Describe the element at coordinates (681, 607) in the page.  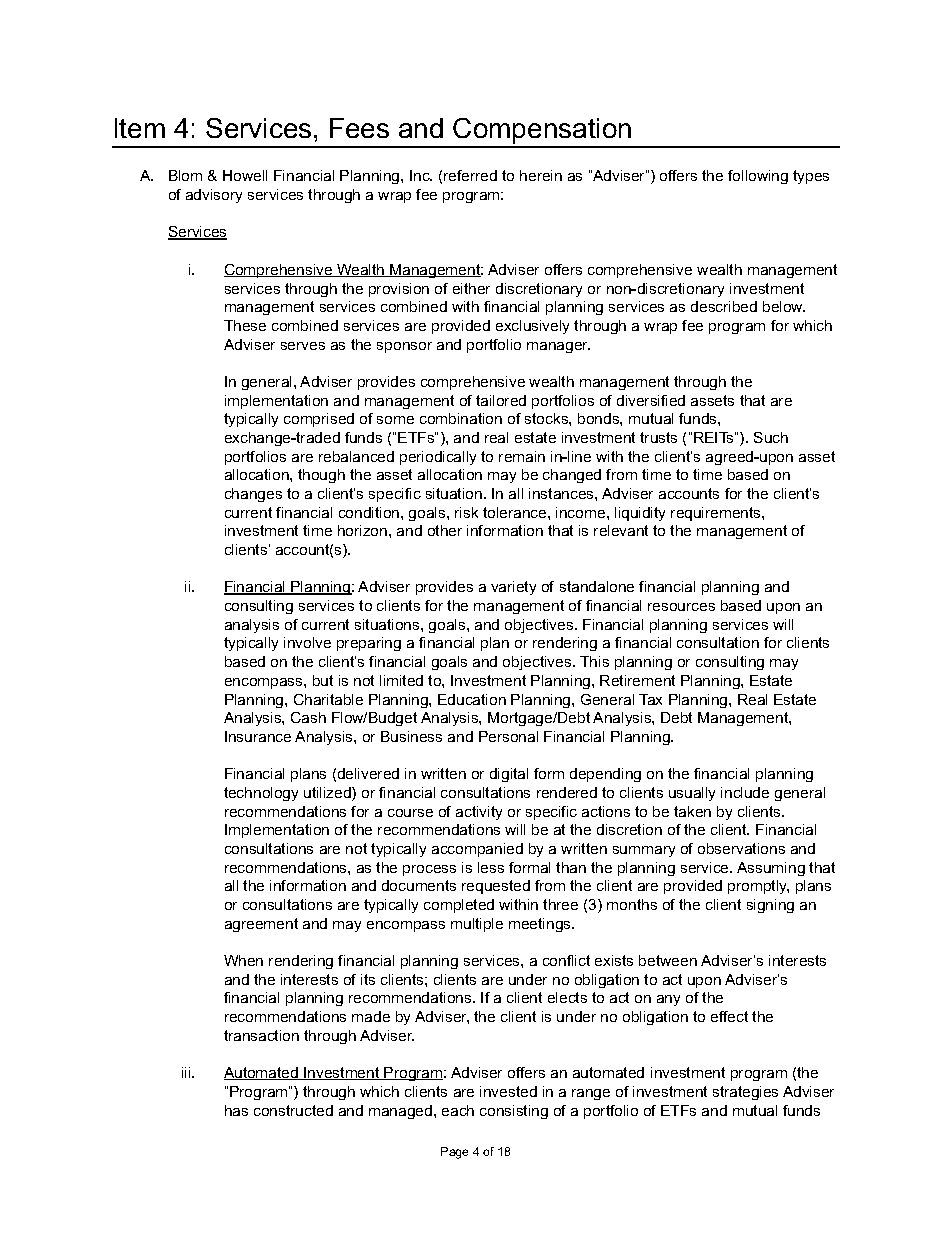
I see `resources` at that location.
